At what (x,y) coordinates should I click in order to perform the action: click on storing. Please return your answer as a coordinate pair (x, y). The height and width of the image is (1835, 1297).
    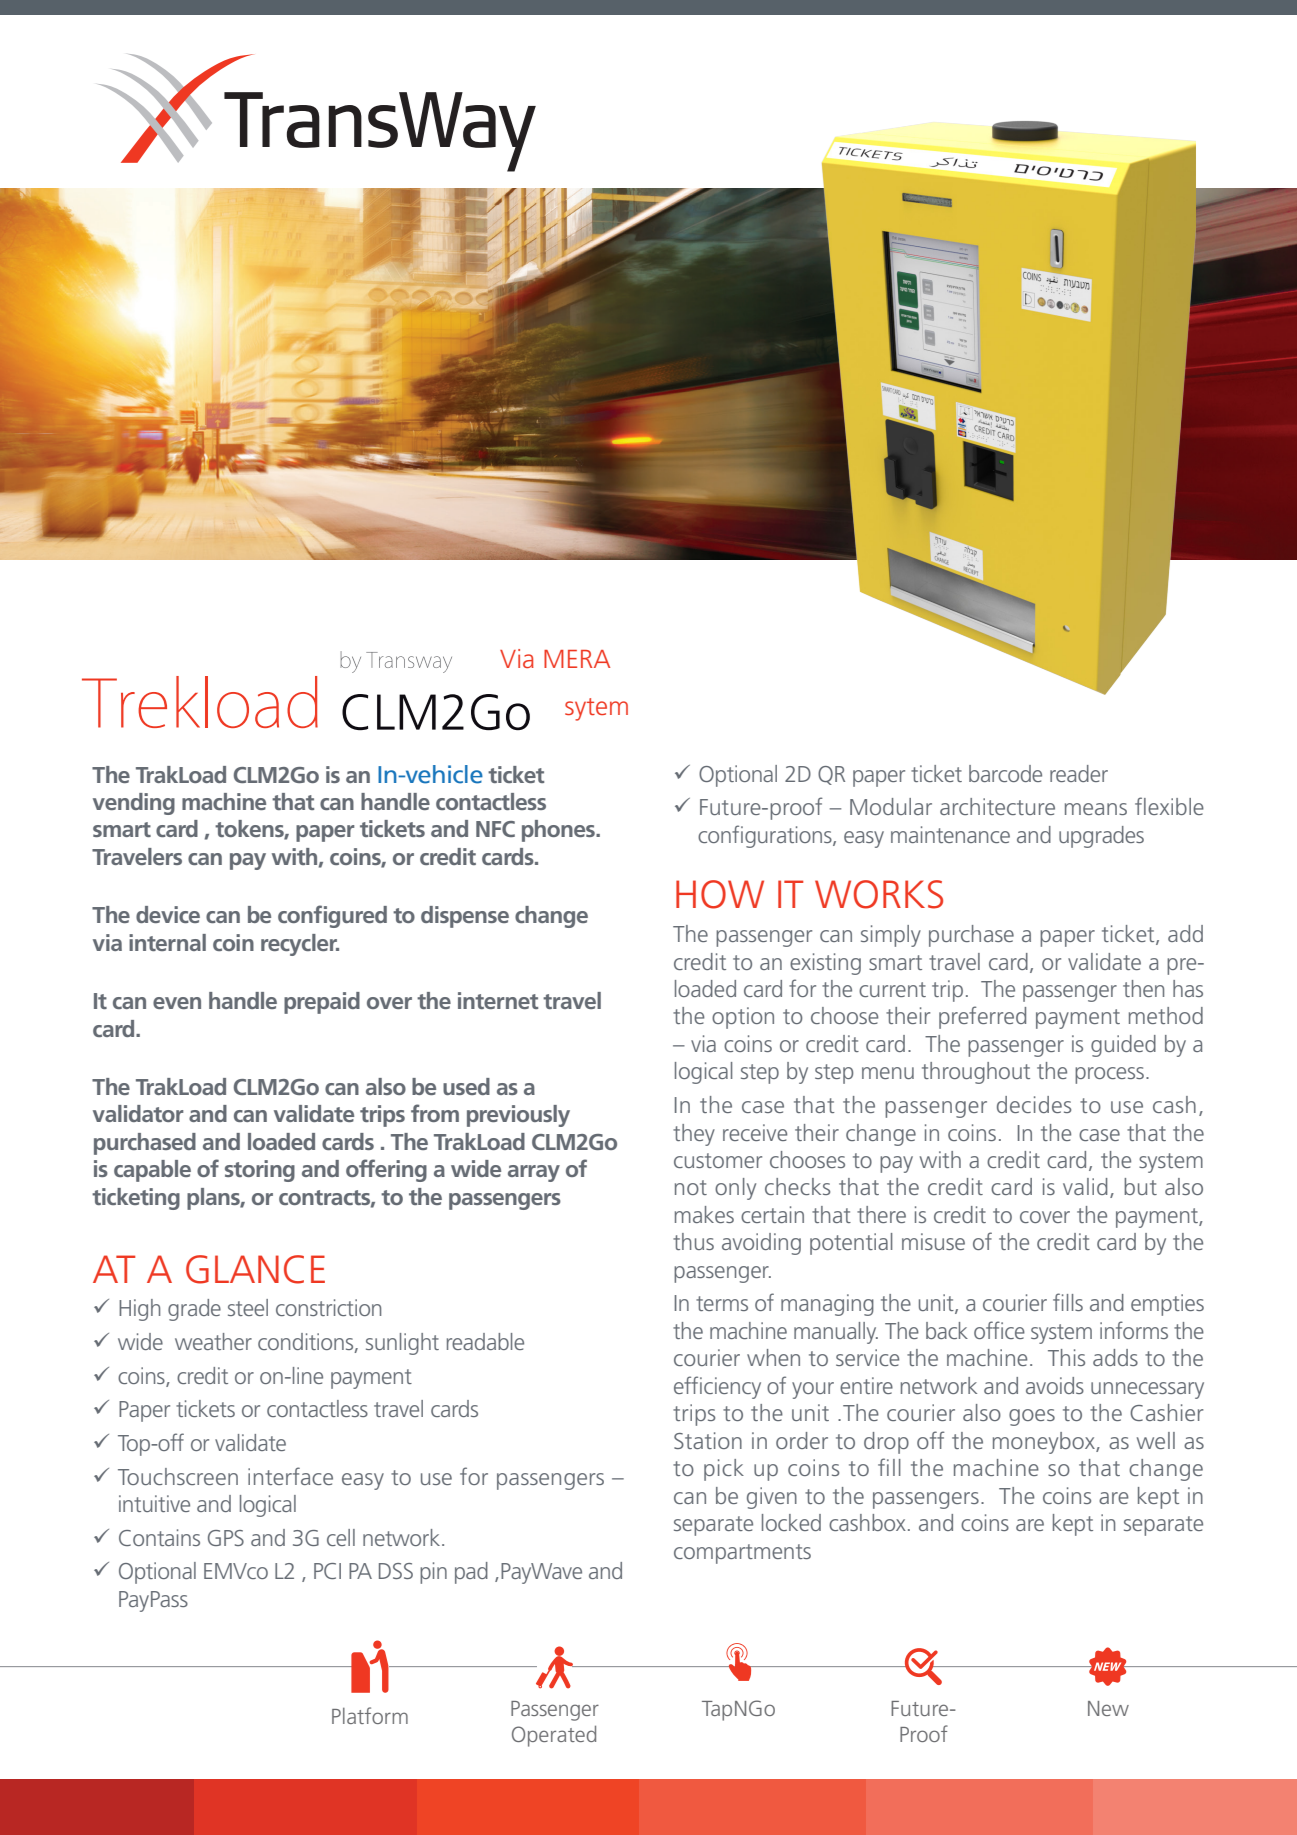
    Looking at the image, I should click on (260, 1171).
